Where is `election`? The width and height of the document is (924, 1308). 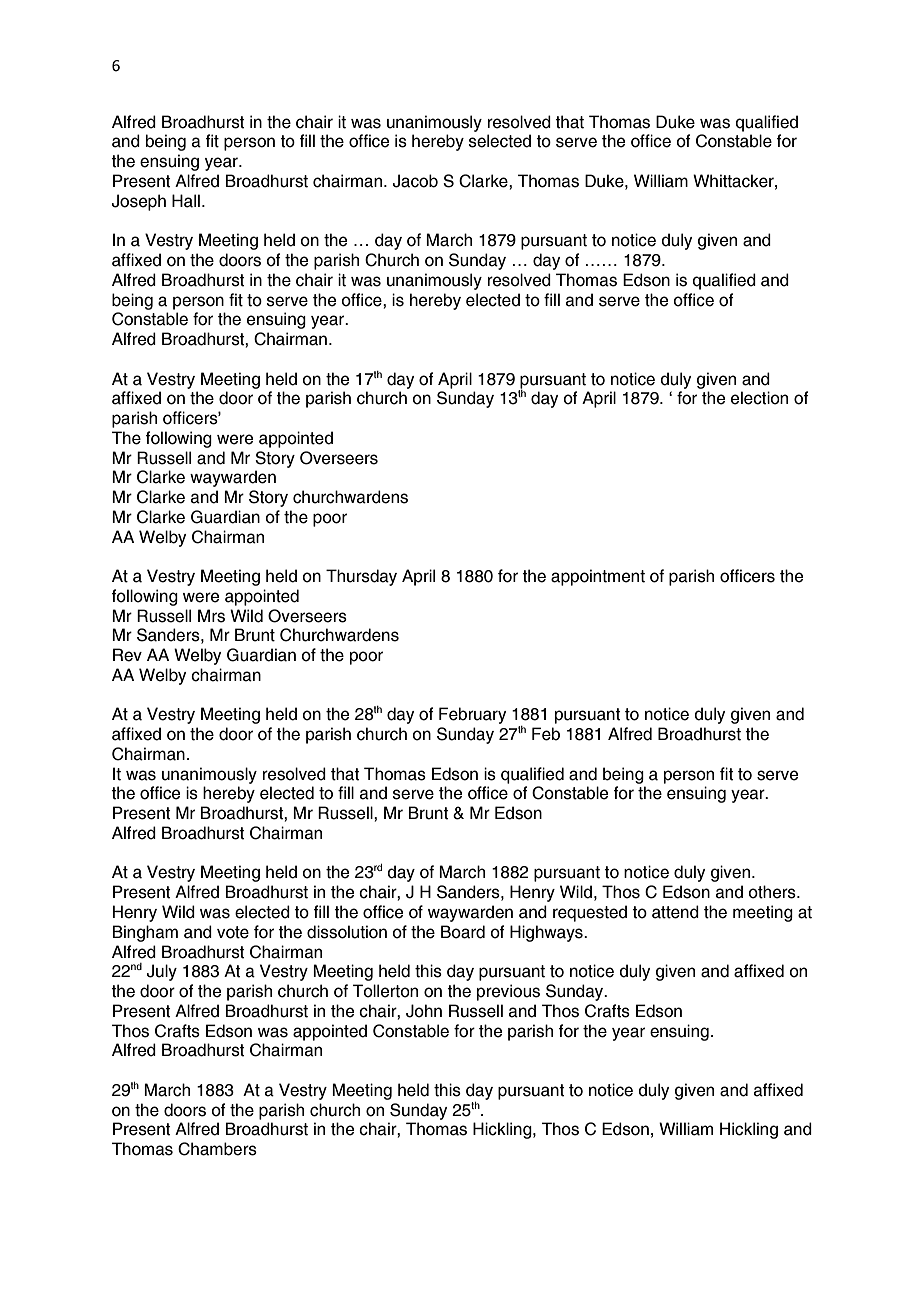 election is located at coordinates (759, 398).
